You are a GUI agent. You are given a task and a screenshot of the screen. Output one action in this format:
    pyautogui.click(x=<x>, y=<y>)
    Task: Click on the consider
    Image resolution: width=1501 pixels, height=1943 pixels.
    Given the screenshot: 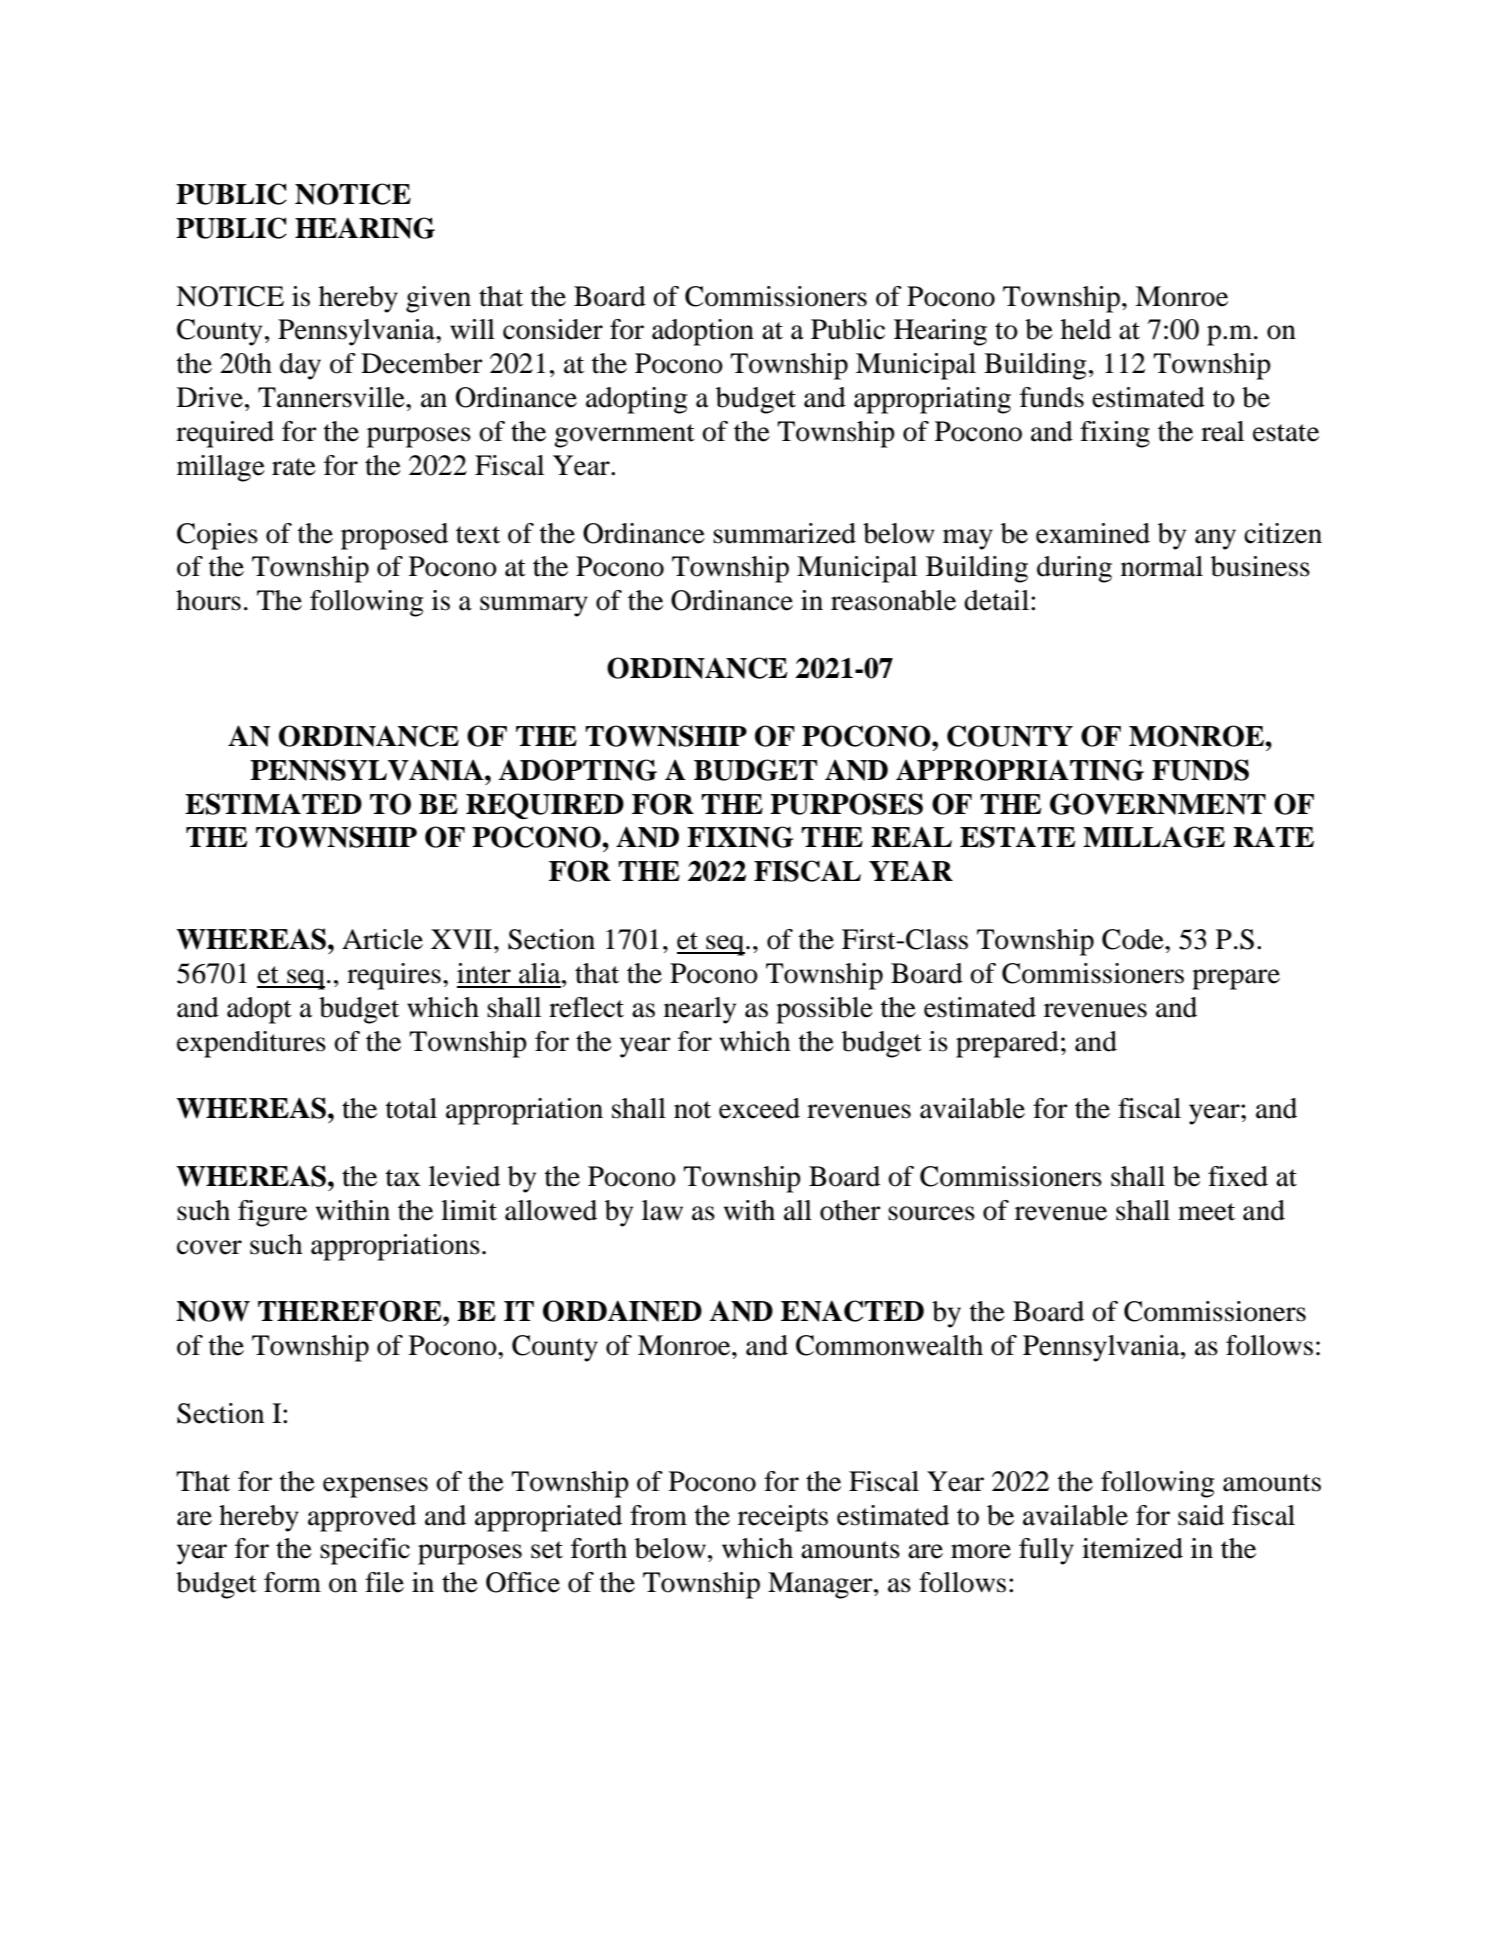 What is the action you would take?
    pyautogui.click(x=553, y=329)
